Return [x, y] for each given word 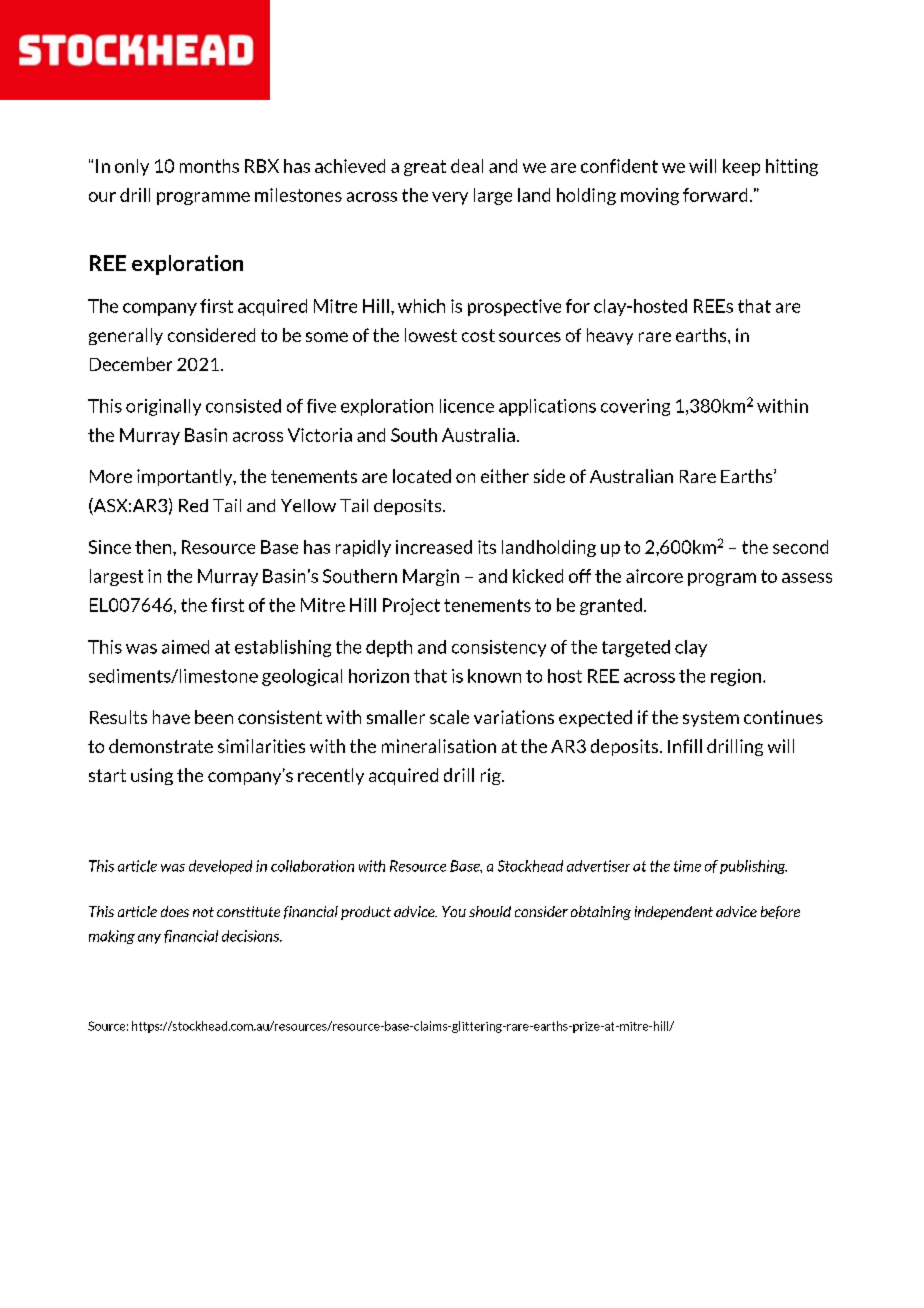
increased [434, 547]
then [154, 547]
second [800, 547]
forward [715, 195]
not [203, 912]
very [450, 198]
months [209, 166]
